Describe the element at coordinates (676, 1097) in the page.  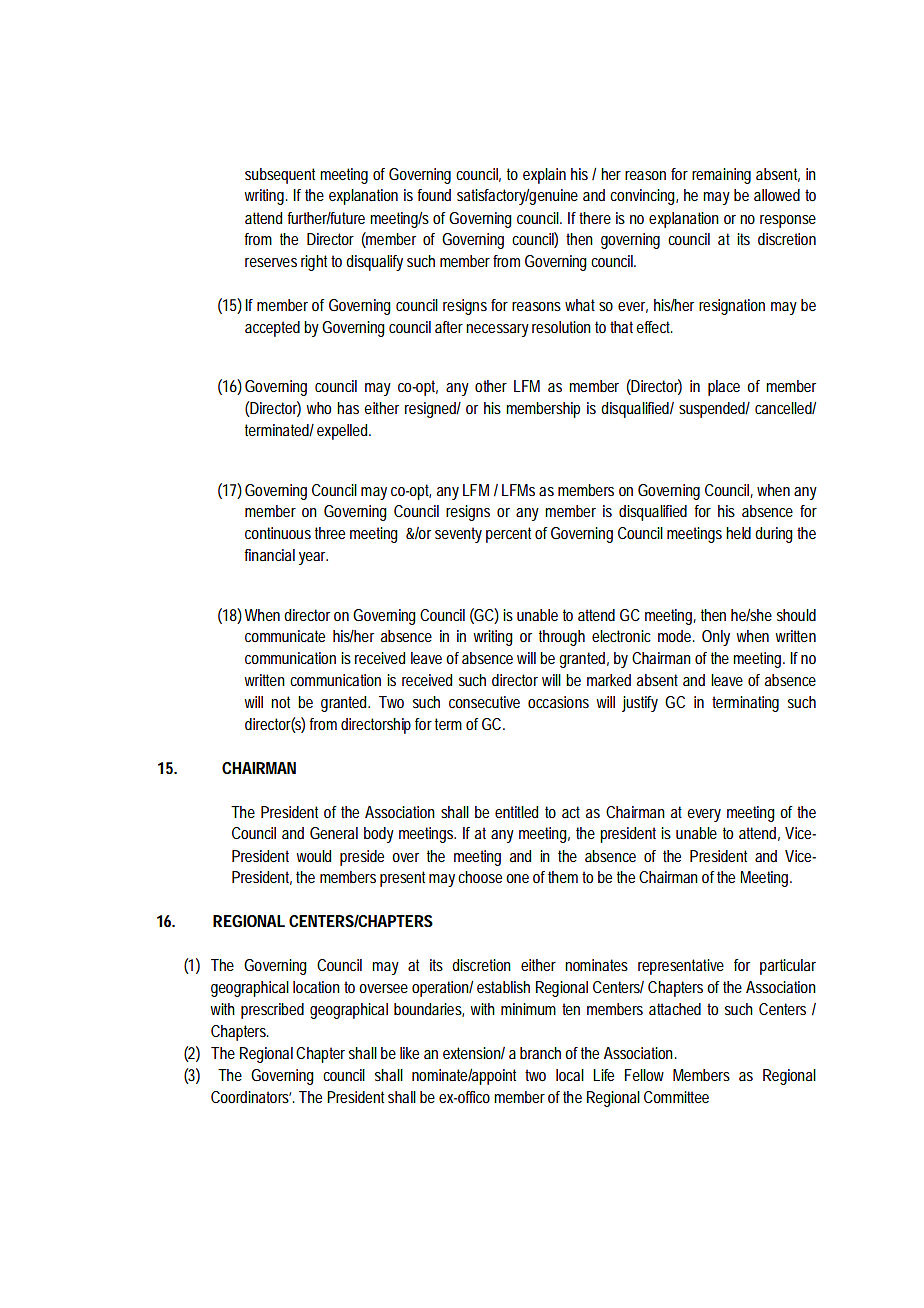
I see `Committee` at that location.
